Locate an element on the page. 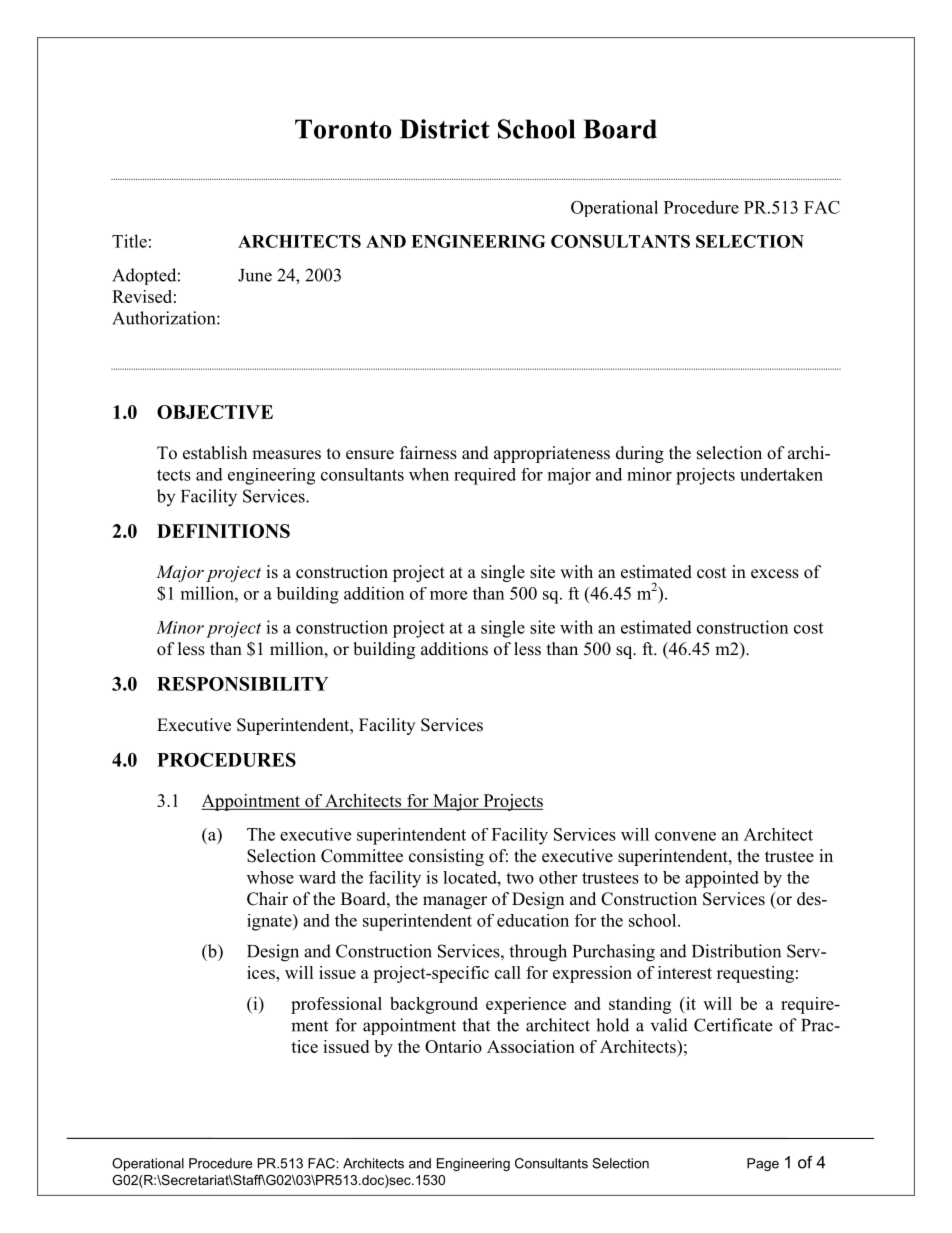  Toronto is located at coordinates (343, 129).
